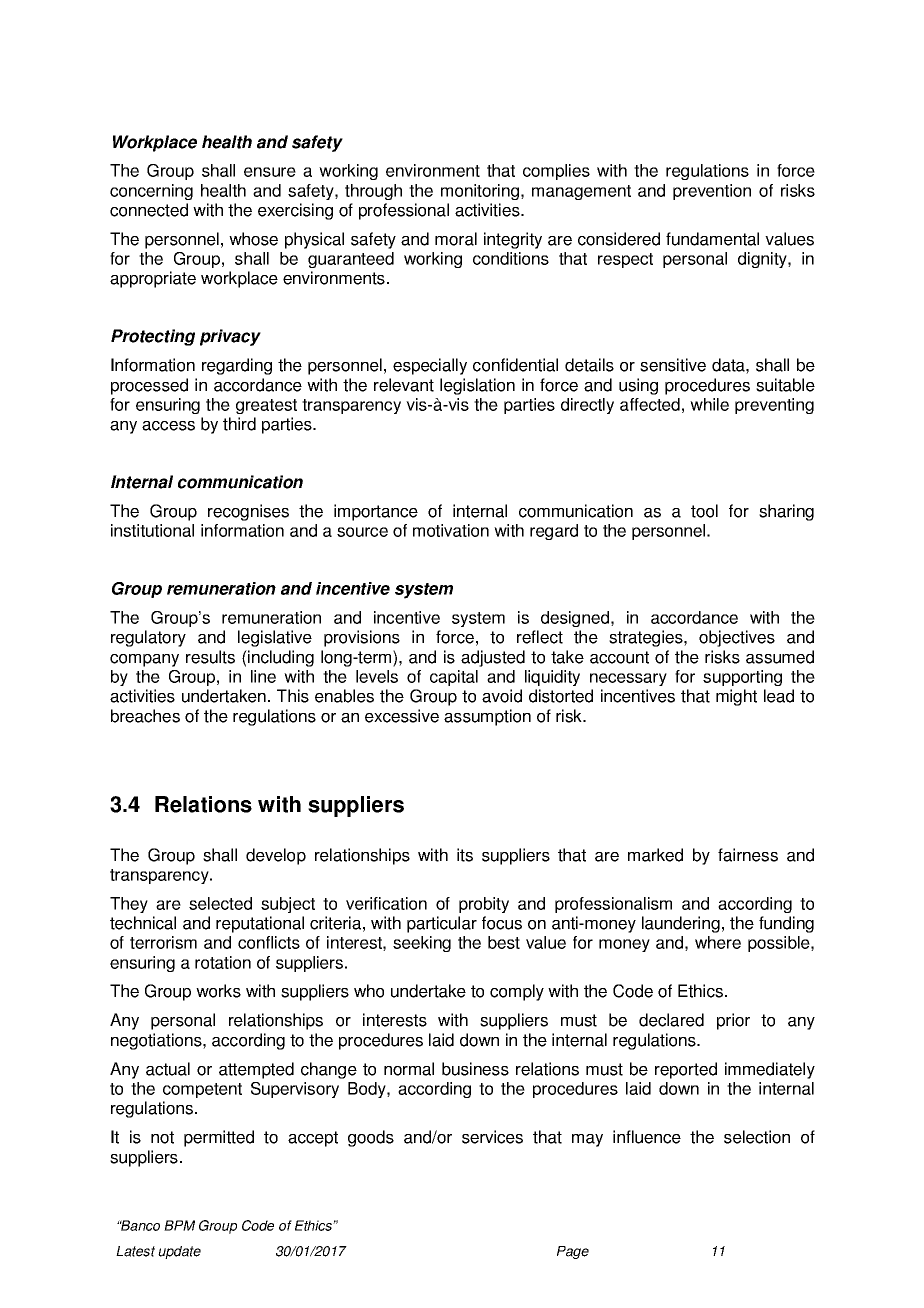 The image size is (924, 1308). Describe the element at coordinates (712, 192) in the image. I see `prevention` at that location.
